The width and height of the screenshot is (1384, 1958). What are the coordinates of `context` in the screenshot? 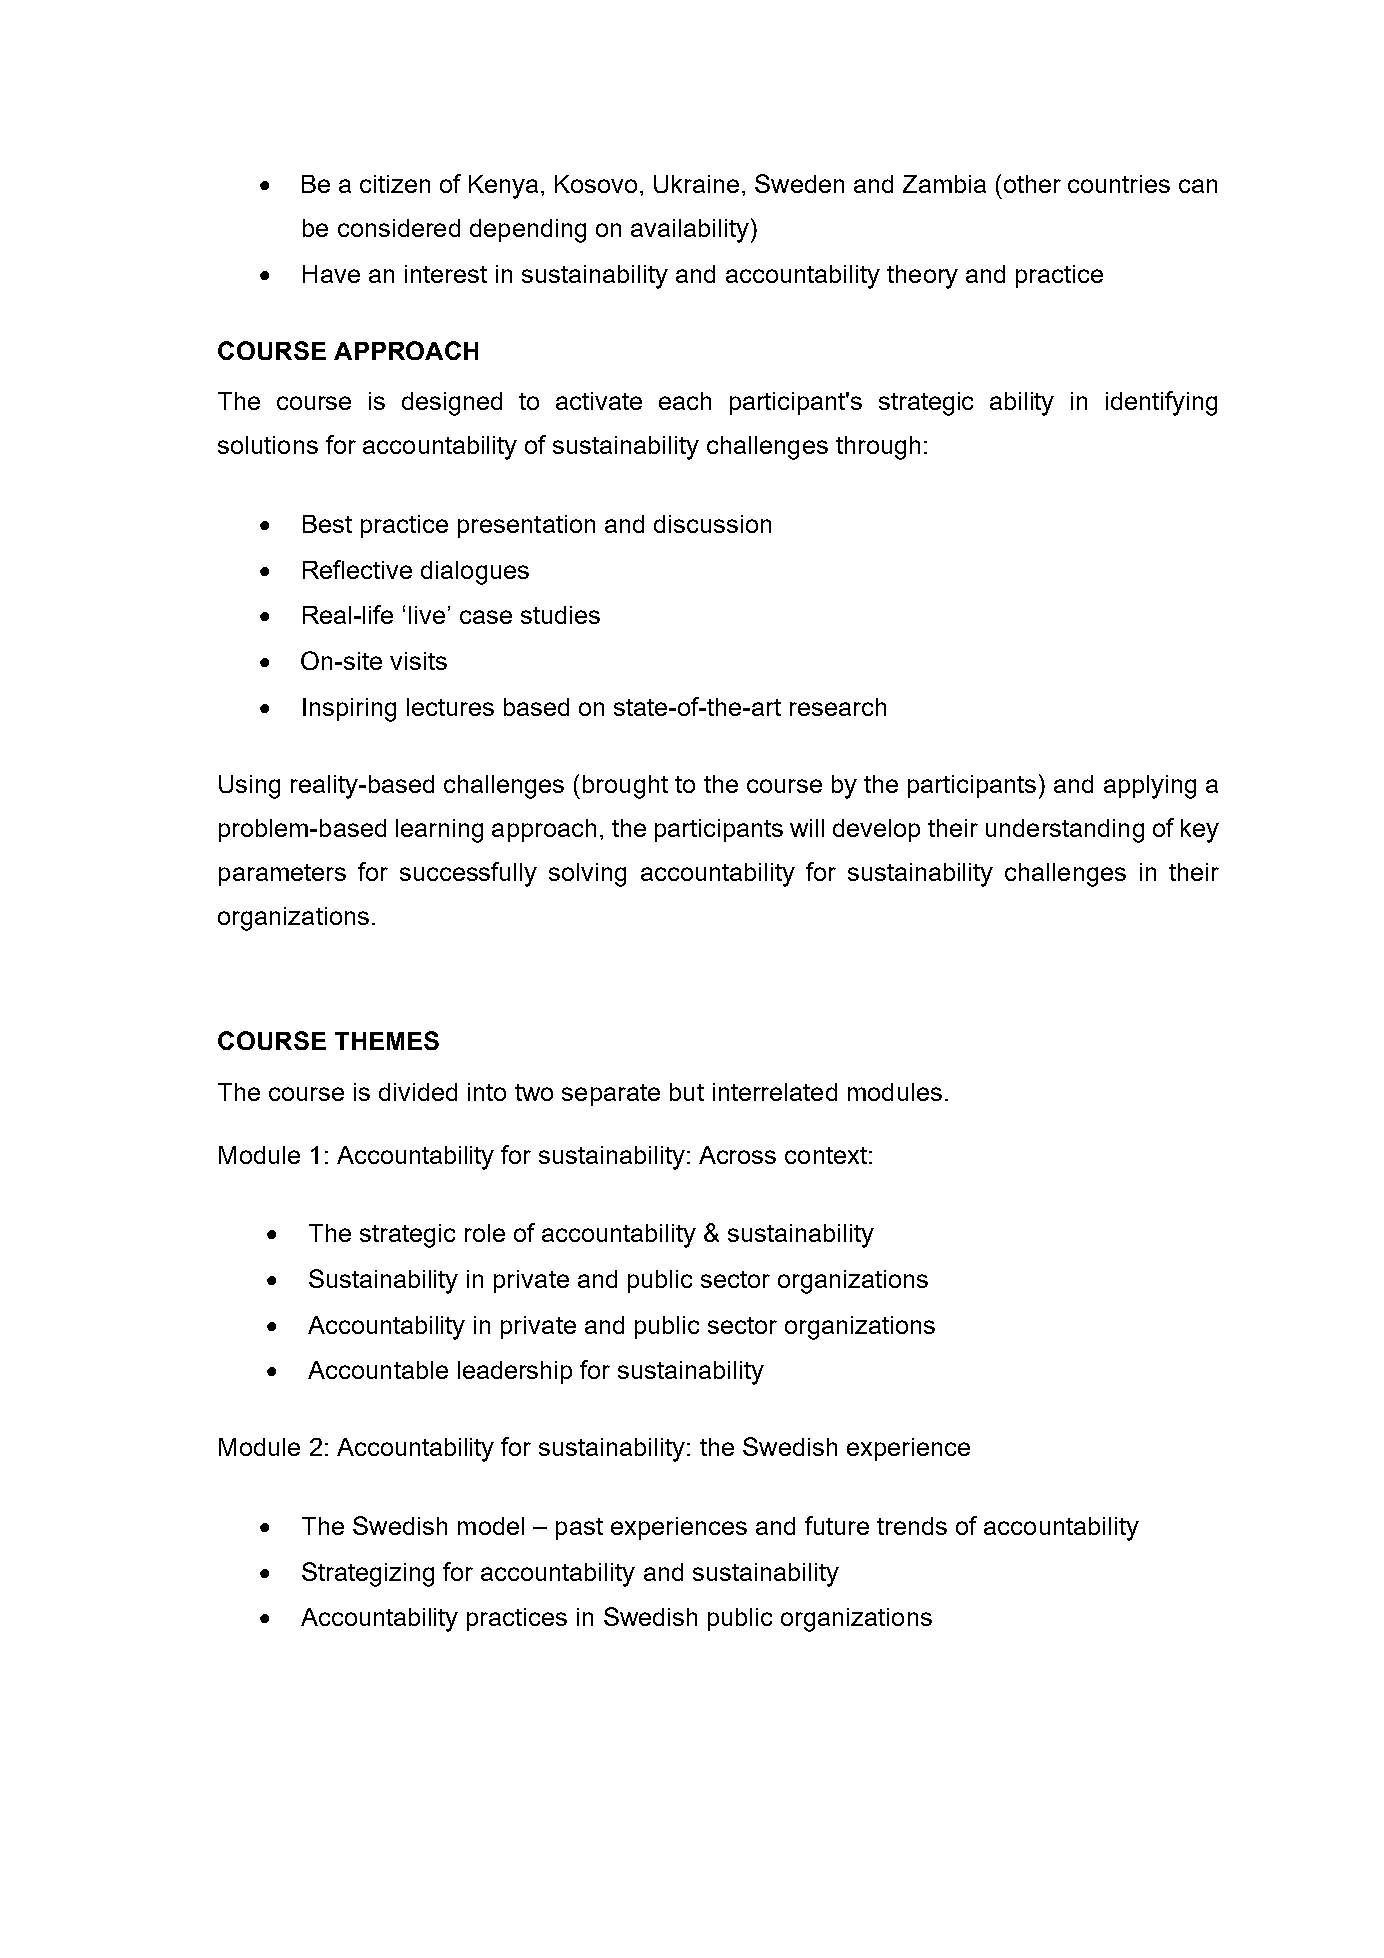 It's located at (826, 1155).
